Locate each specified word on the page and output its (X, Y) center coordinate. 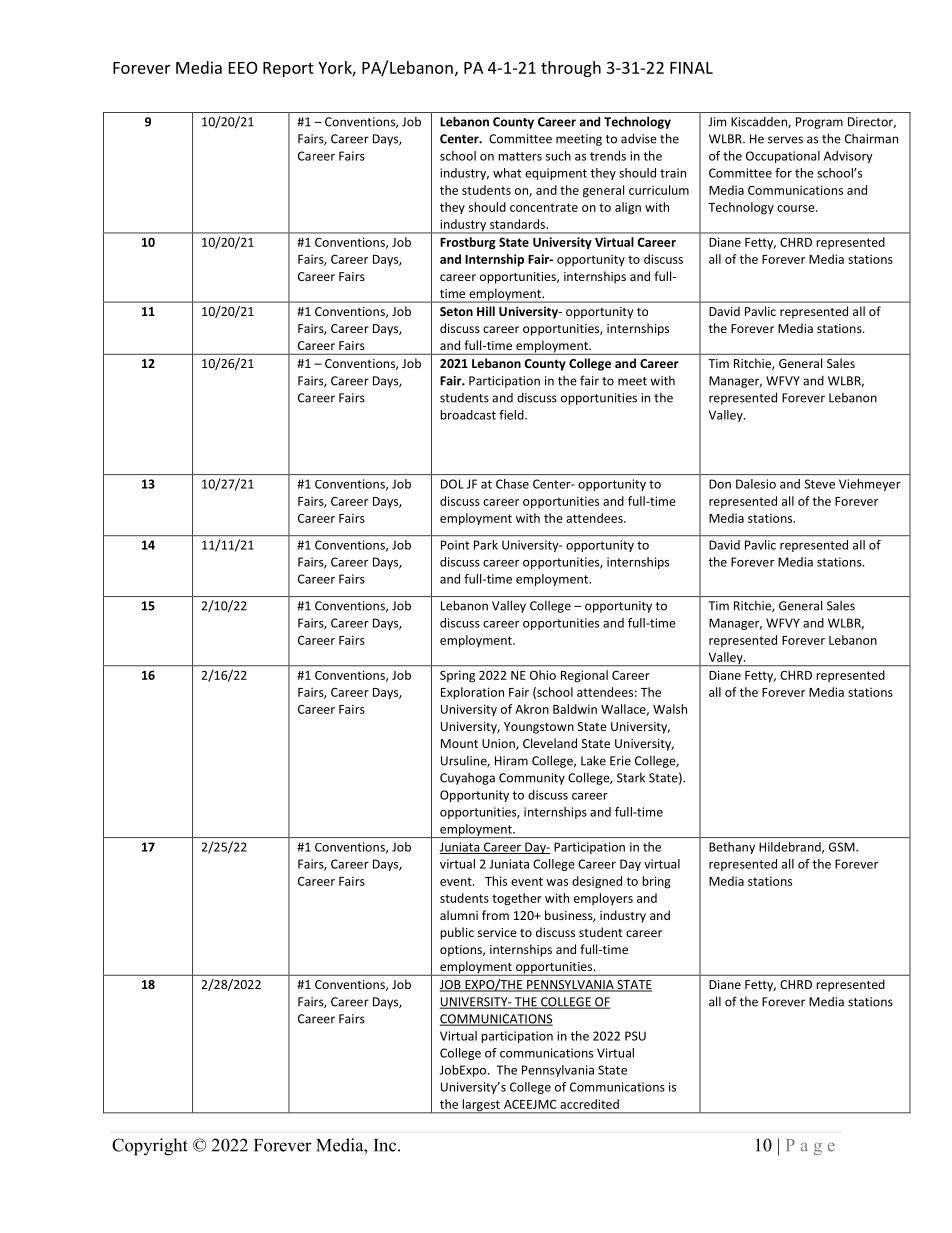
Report (288, 69)
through (571, 69)
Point (455, 545)
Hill (486, 311)
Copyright (150, 1147)
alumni (459, 915)
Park (486, 545)
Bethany (732, 848)
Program (819, 123)
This (496, 881)
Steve (819, 484)
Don (720, 484)
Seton (456, 311)
